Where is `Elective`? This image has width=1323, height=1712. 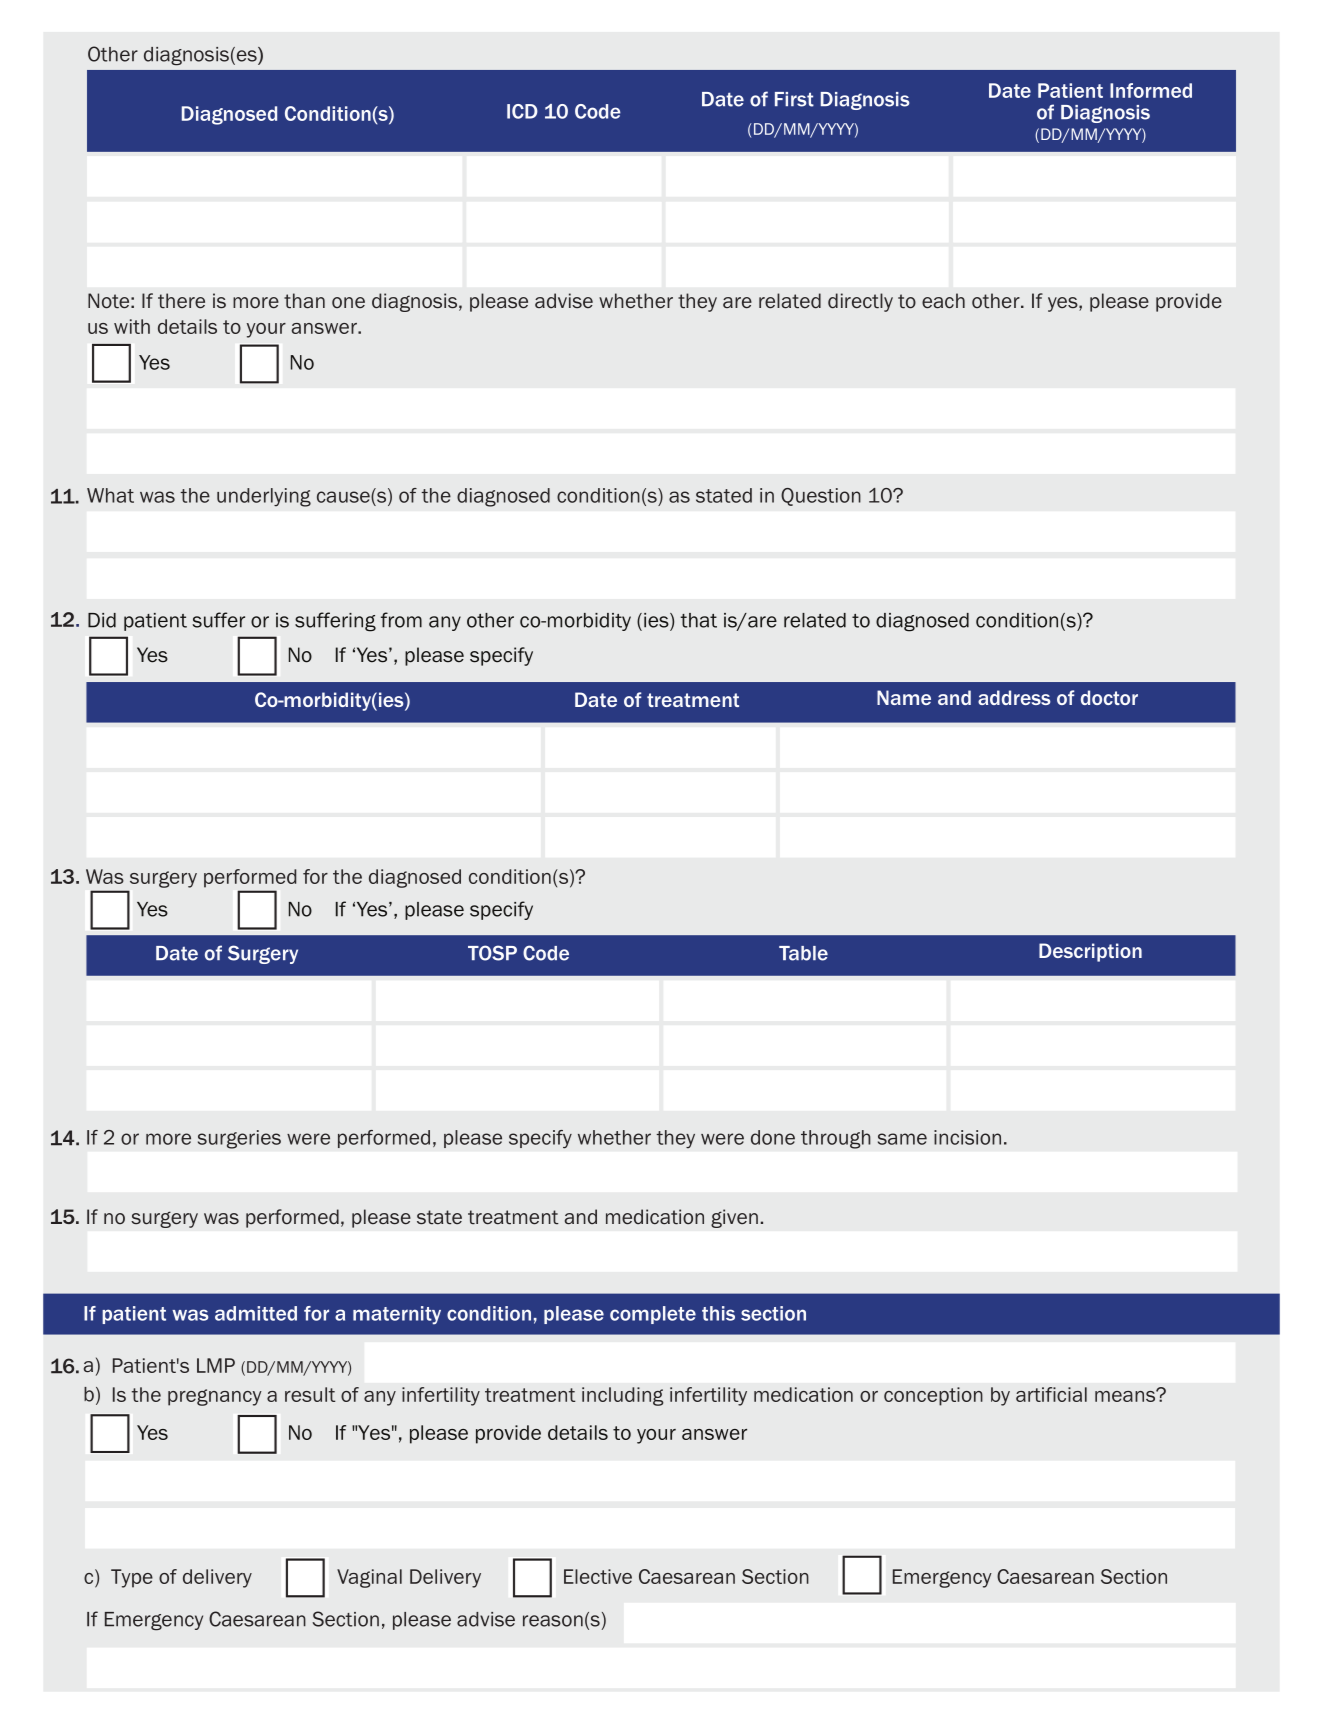
Elective is located at coordinates (598, 1576).
